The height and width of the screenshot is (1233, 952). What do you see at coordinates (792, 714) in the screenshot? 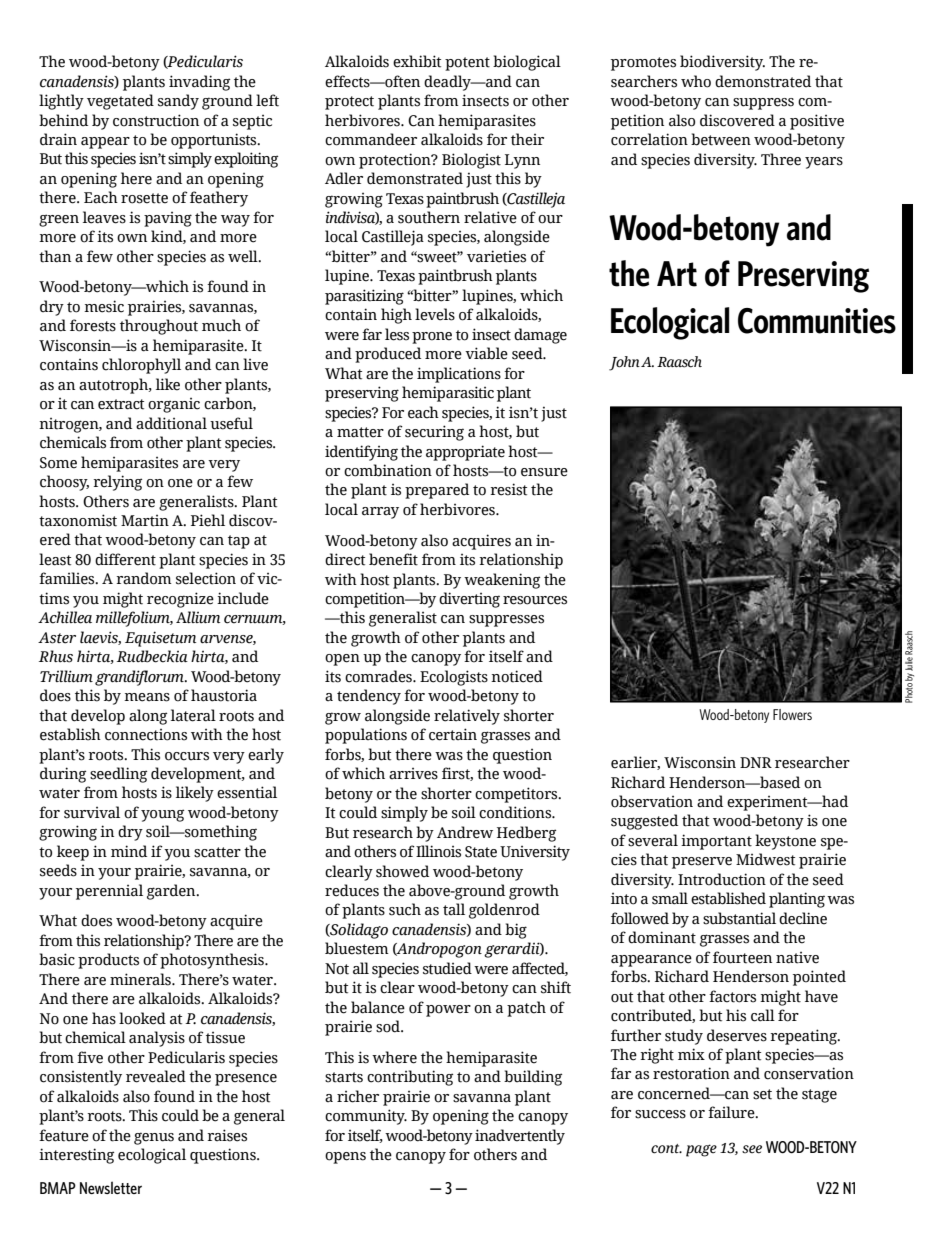
I see `Flowers` at bounding box center [792, 714].
